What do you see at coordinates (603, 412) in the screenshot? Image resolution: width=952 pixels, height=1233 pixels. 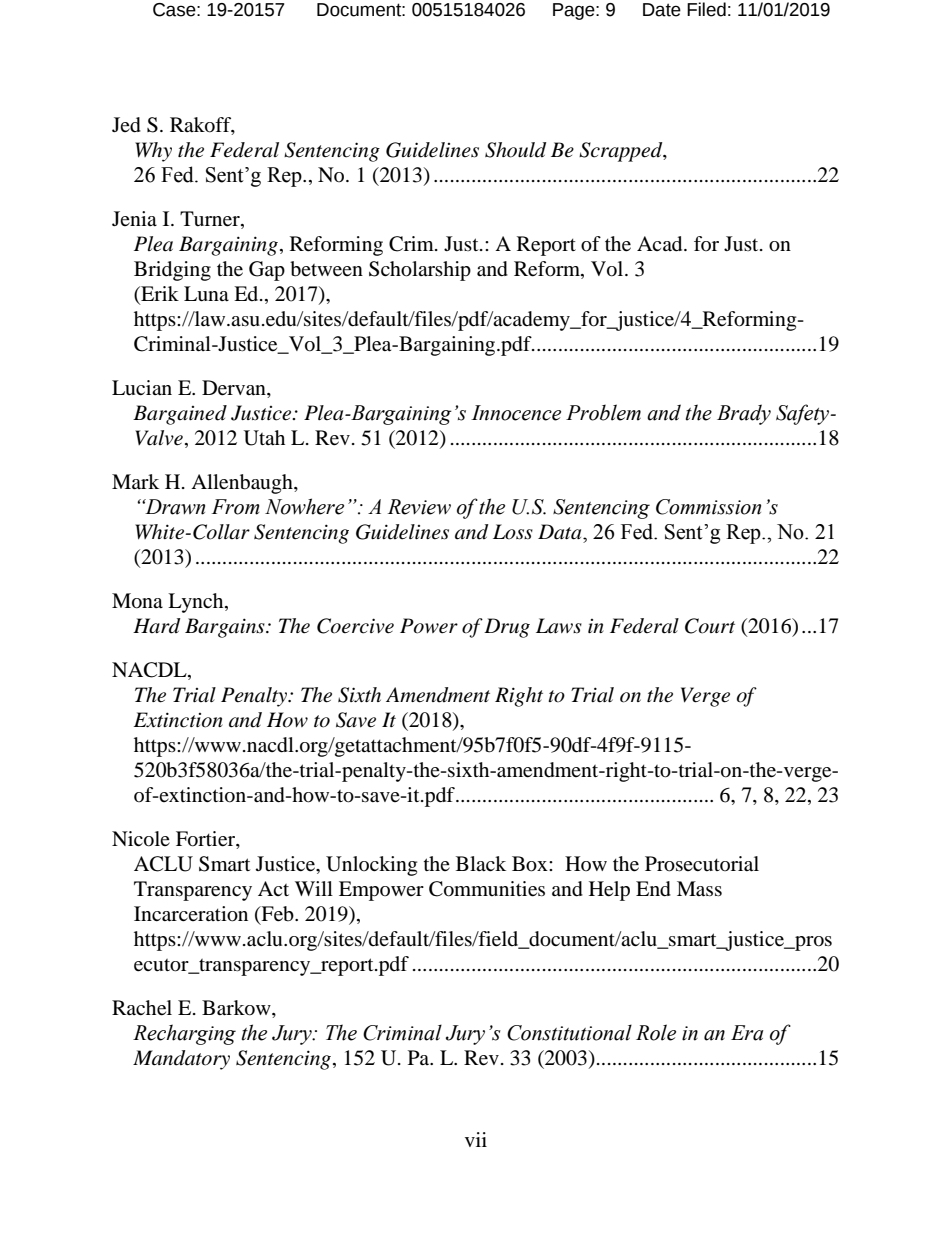 I see `Problem` at bounding box center [603, 412].
